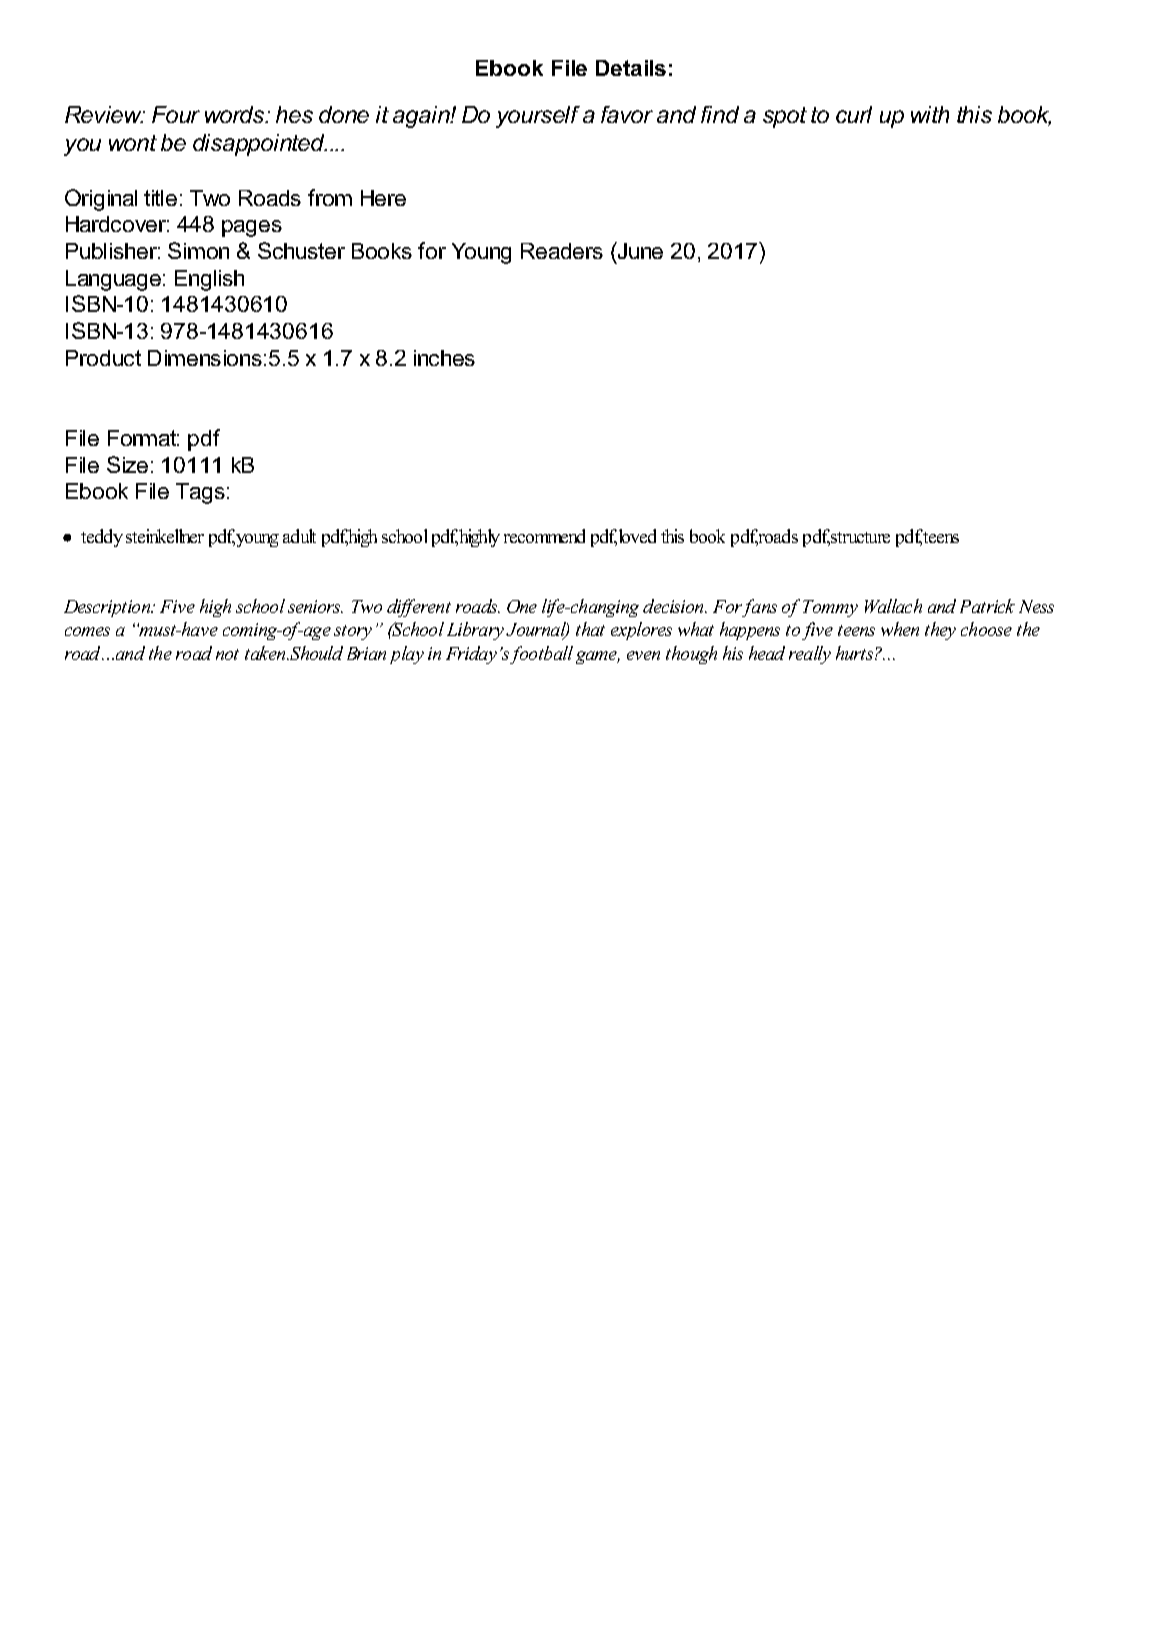 This screenshot has width=1151, height=1629. Describe the element at coordinates (631, 68) in the screenshot. I see `Details` at that location.
